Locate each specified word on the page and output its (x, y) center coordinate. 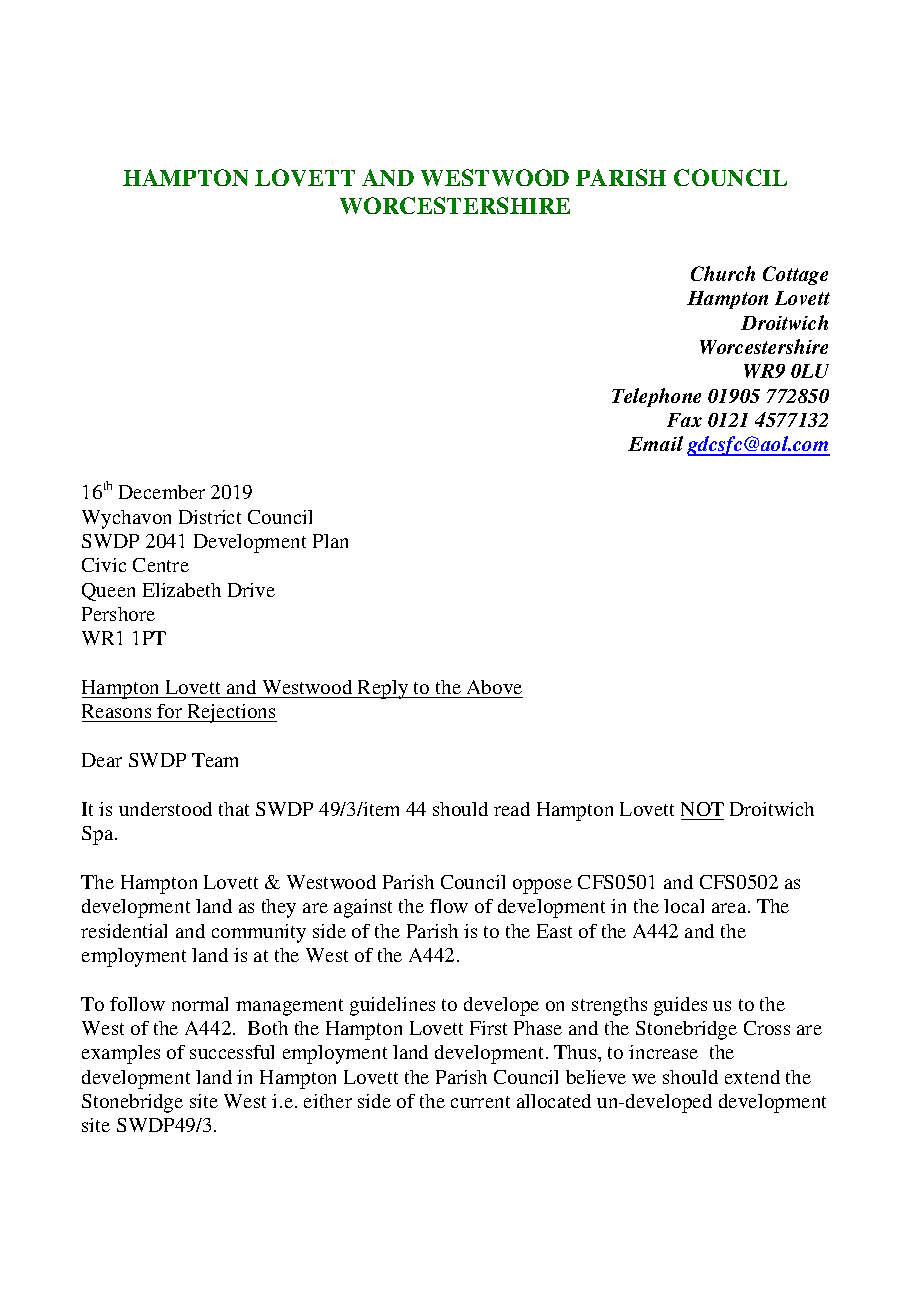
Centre (161, 565)
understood (165, 809)
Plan (330, 541)
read (512, 809)
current (480, 1102)
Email (655, 443)
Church (723, 273)
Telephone (656, 397)
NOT (702, 809)
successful (232, 1052)
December (162, 492)
